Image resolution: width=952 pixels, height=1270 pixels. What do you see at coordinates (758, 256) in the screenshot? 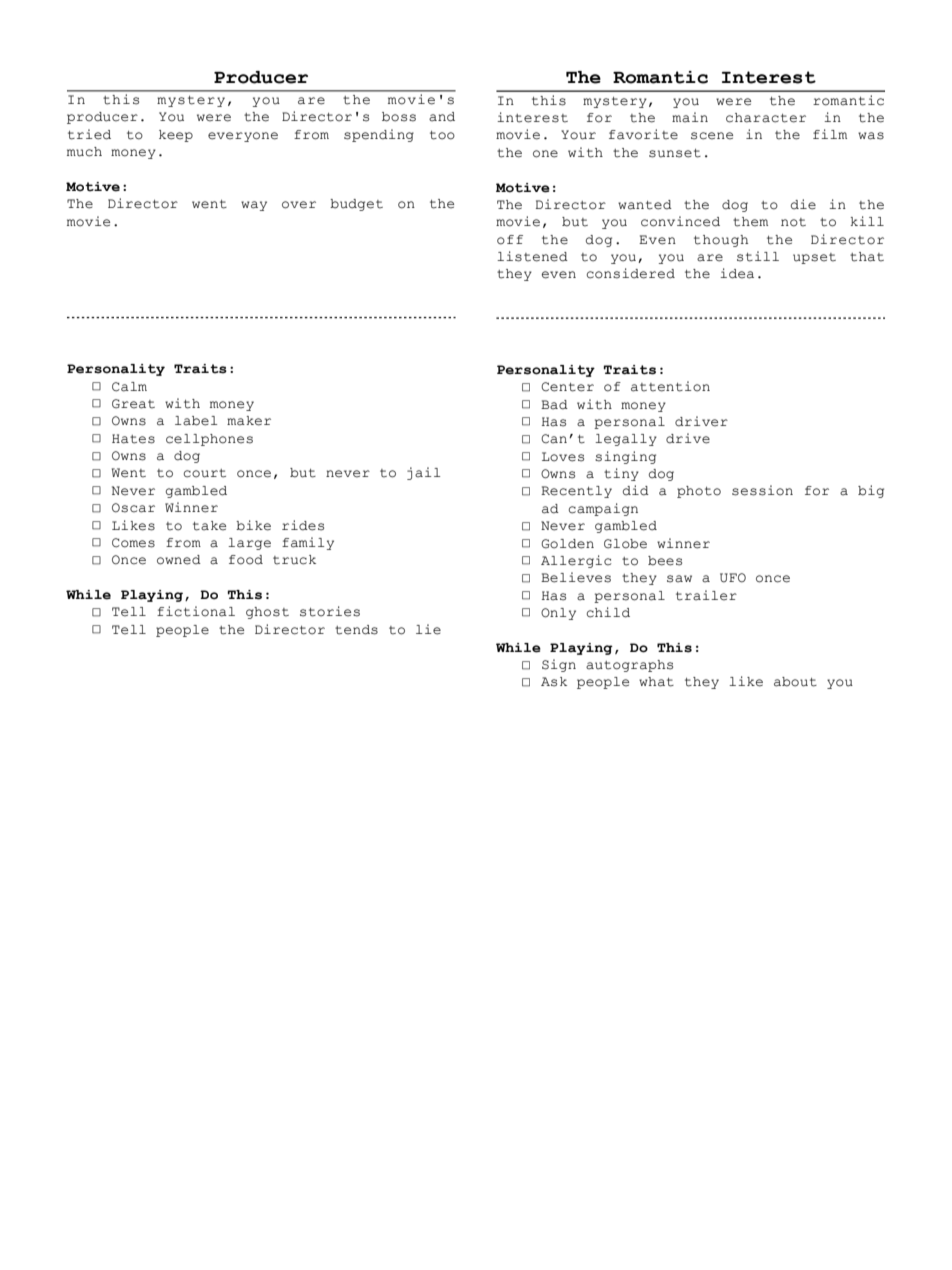
I see `still` at bounding box center [758, 256].
